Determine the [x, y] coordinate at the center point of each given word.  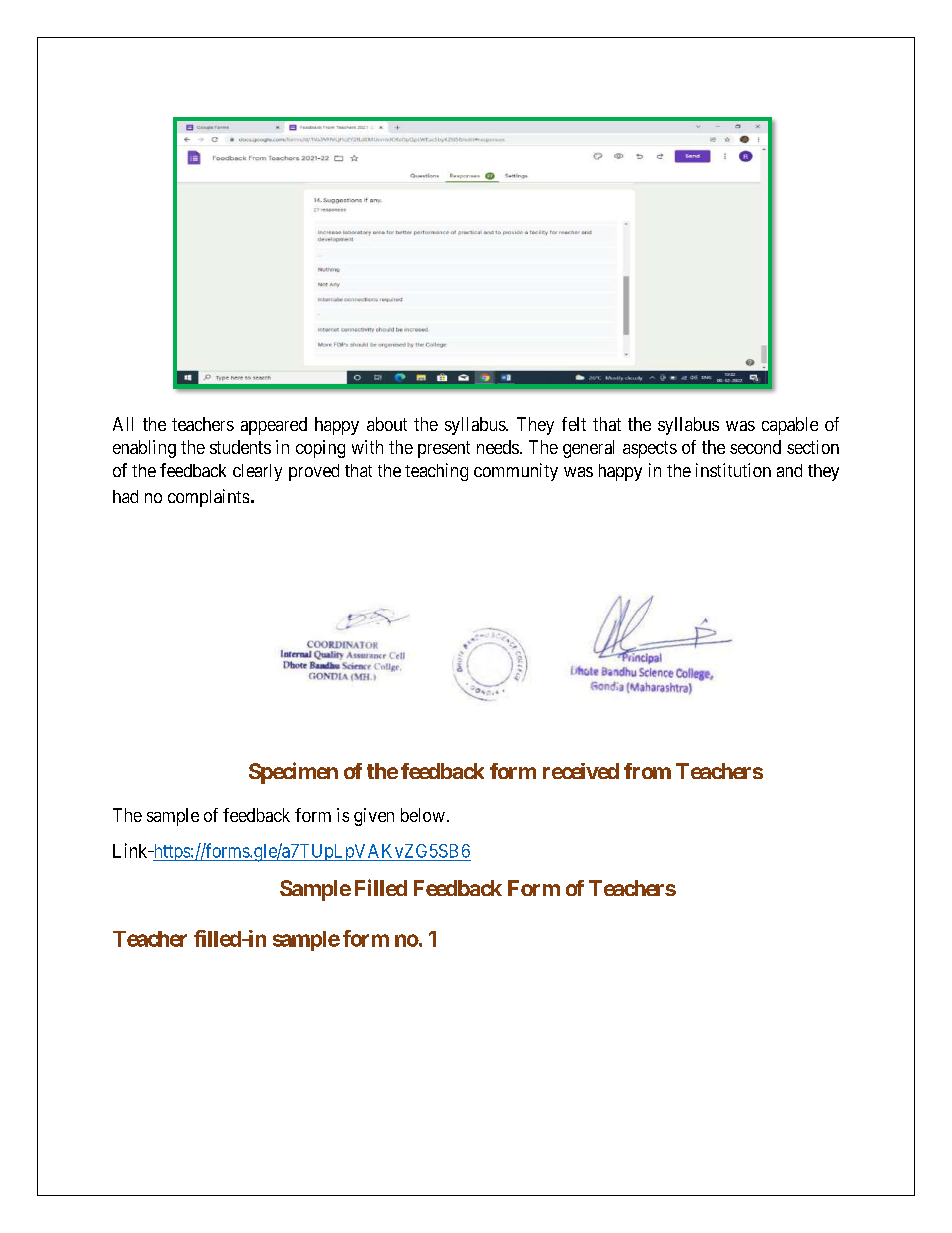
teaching [436, 472]
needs [498, 447]
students [240, 447]
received [581, 771]
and [789, 470]
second [755, 447]
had [125, 496]
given [374, 817]
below [423, 815]
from [647, 771]
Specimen [293, 773]
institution [733, 470]
